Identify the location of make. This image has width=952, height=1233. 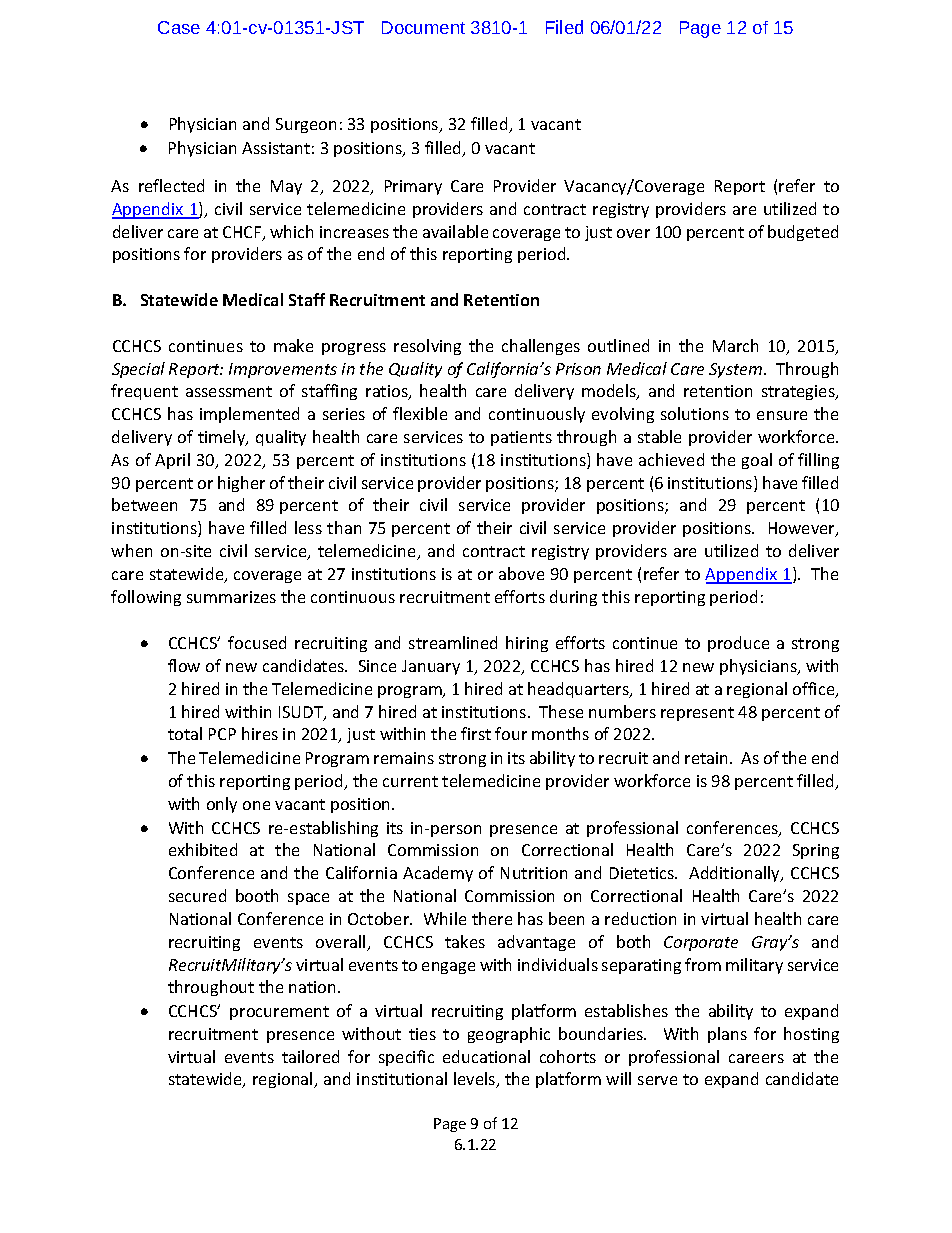
(293, 345).
